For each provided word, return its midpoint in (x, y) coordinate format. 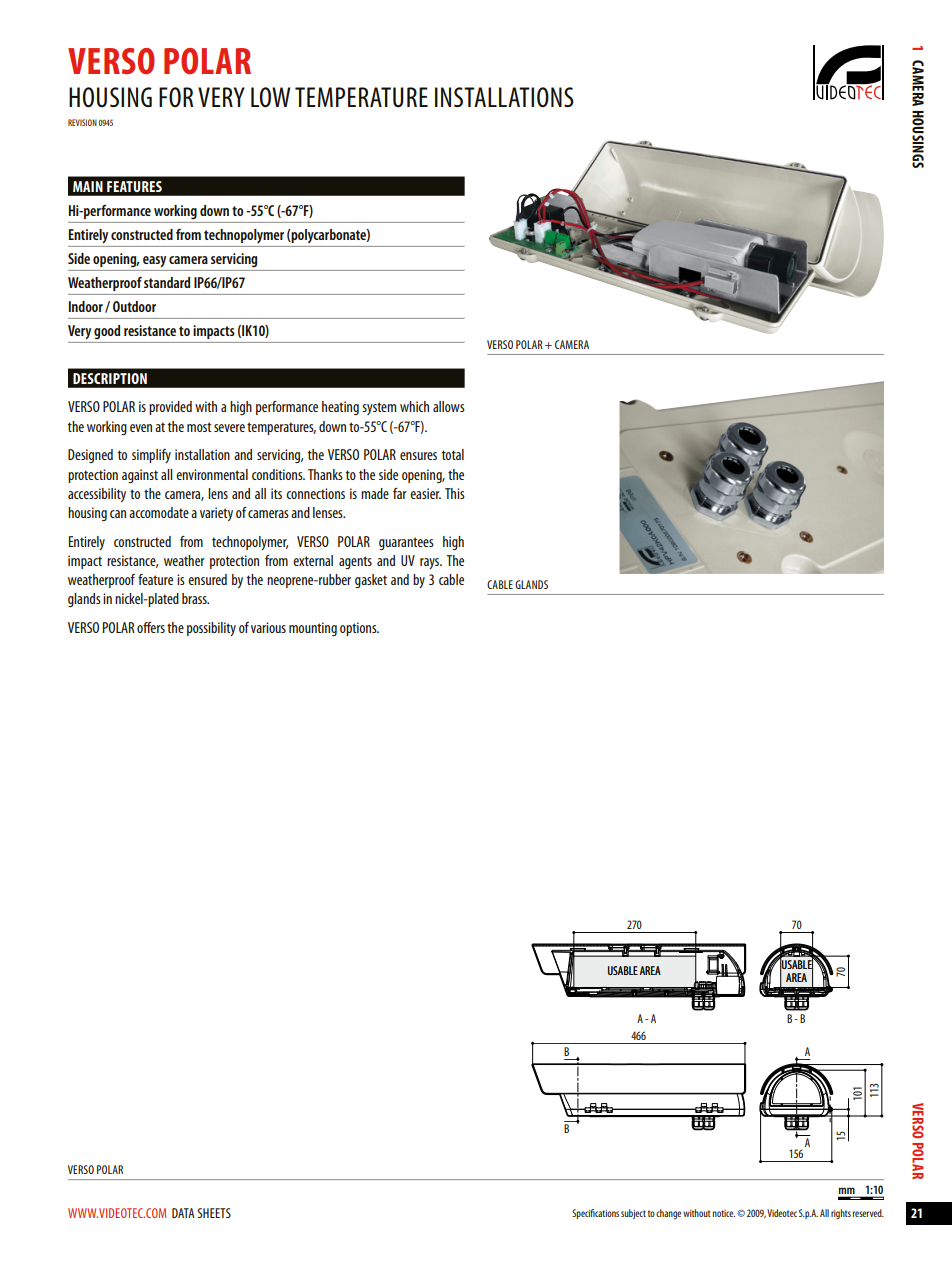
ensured (207, 579)
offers (151, 627)
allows (449, 406)
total (453, 454)
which (414, 406)
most (199, 427)
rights (841, 1214)
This (455, 493)
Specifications (595, 1214)
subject (633, 1214)
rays (431, 563)
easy (154, 261)
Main (88, 186)
